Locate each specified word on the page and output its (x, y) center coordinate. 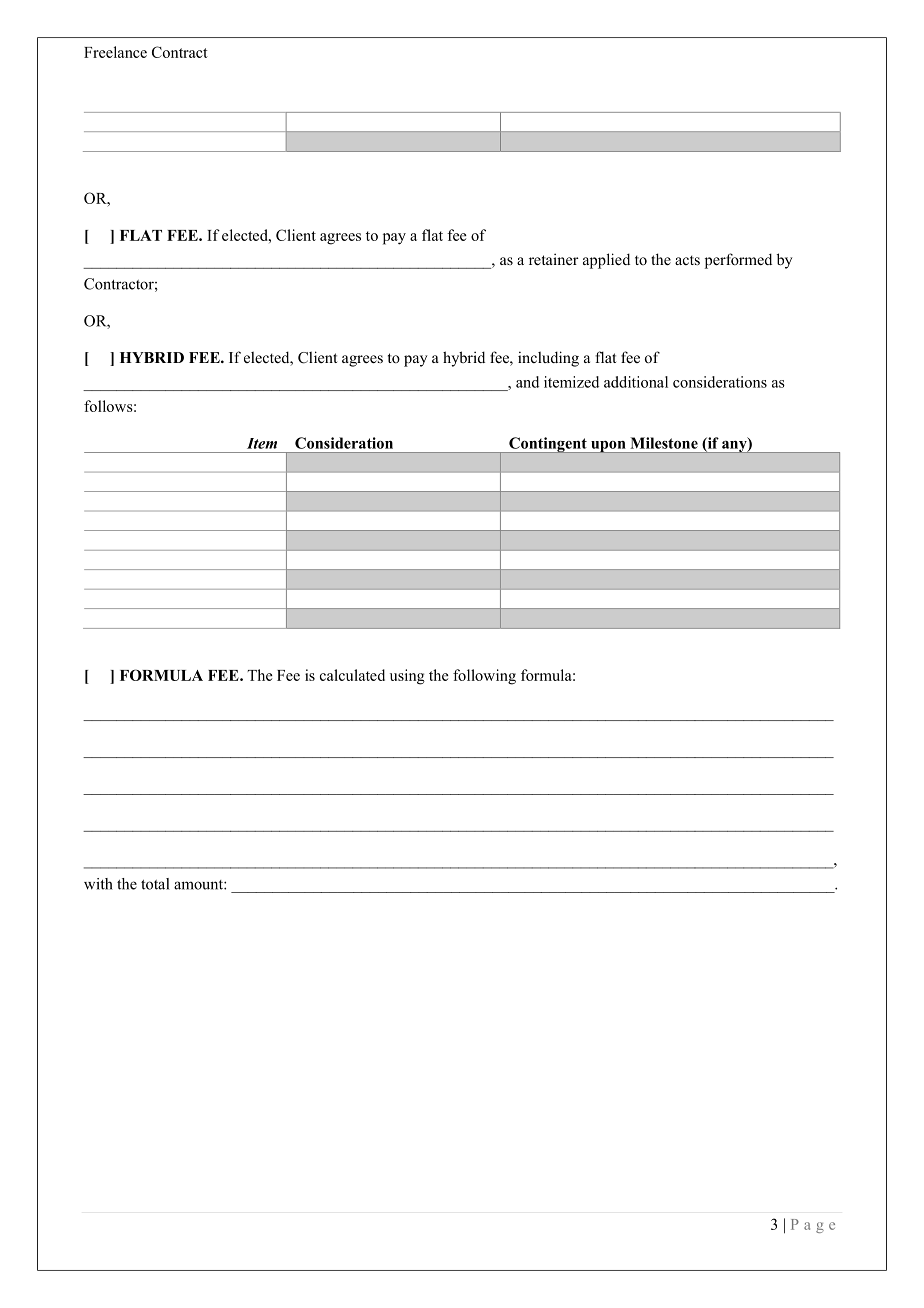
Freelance (115, 52)
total (155, 884)
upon (608, 447)
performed (738, 261)
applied (606, 261)
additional (636, 382)
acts (687, 260)
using (407, 677)
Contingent (548, 445)
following (484, 677)
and (527, 382)
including (548, 359)
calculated (352, 675)
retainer (554, 259)
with (98, 884)
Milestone (664, 443)
